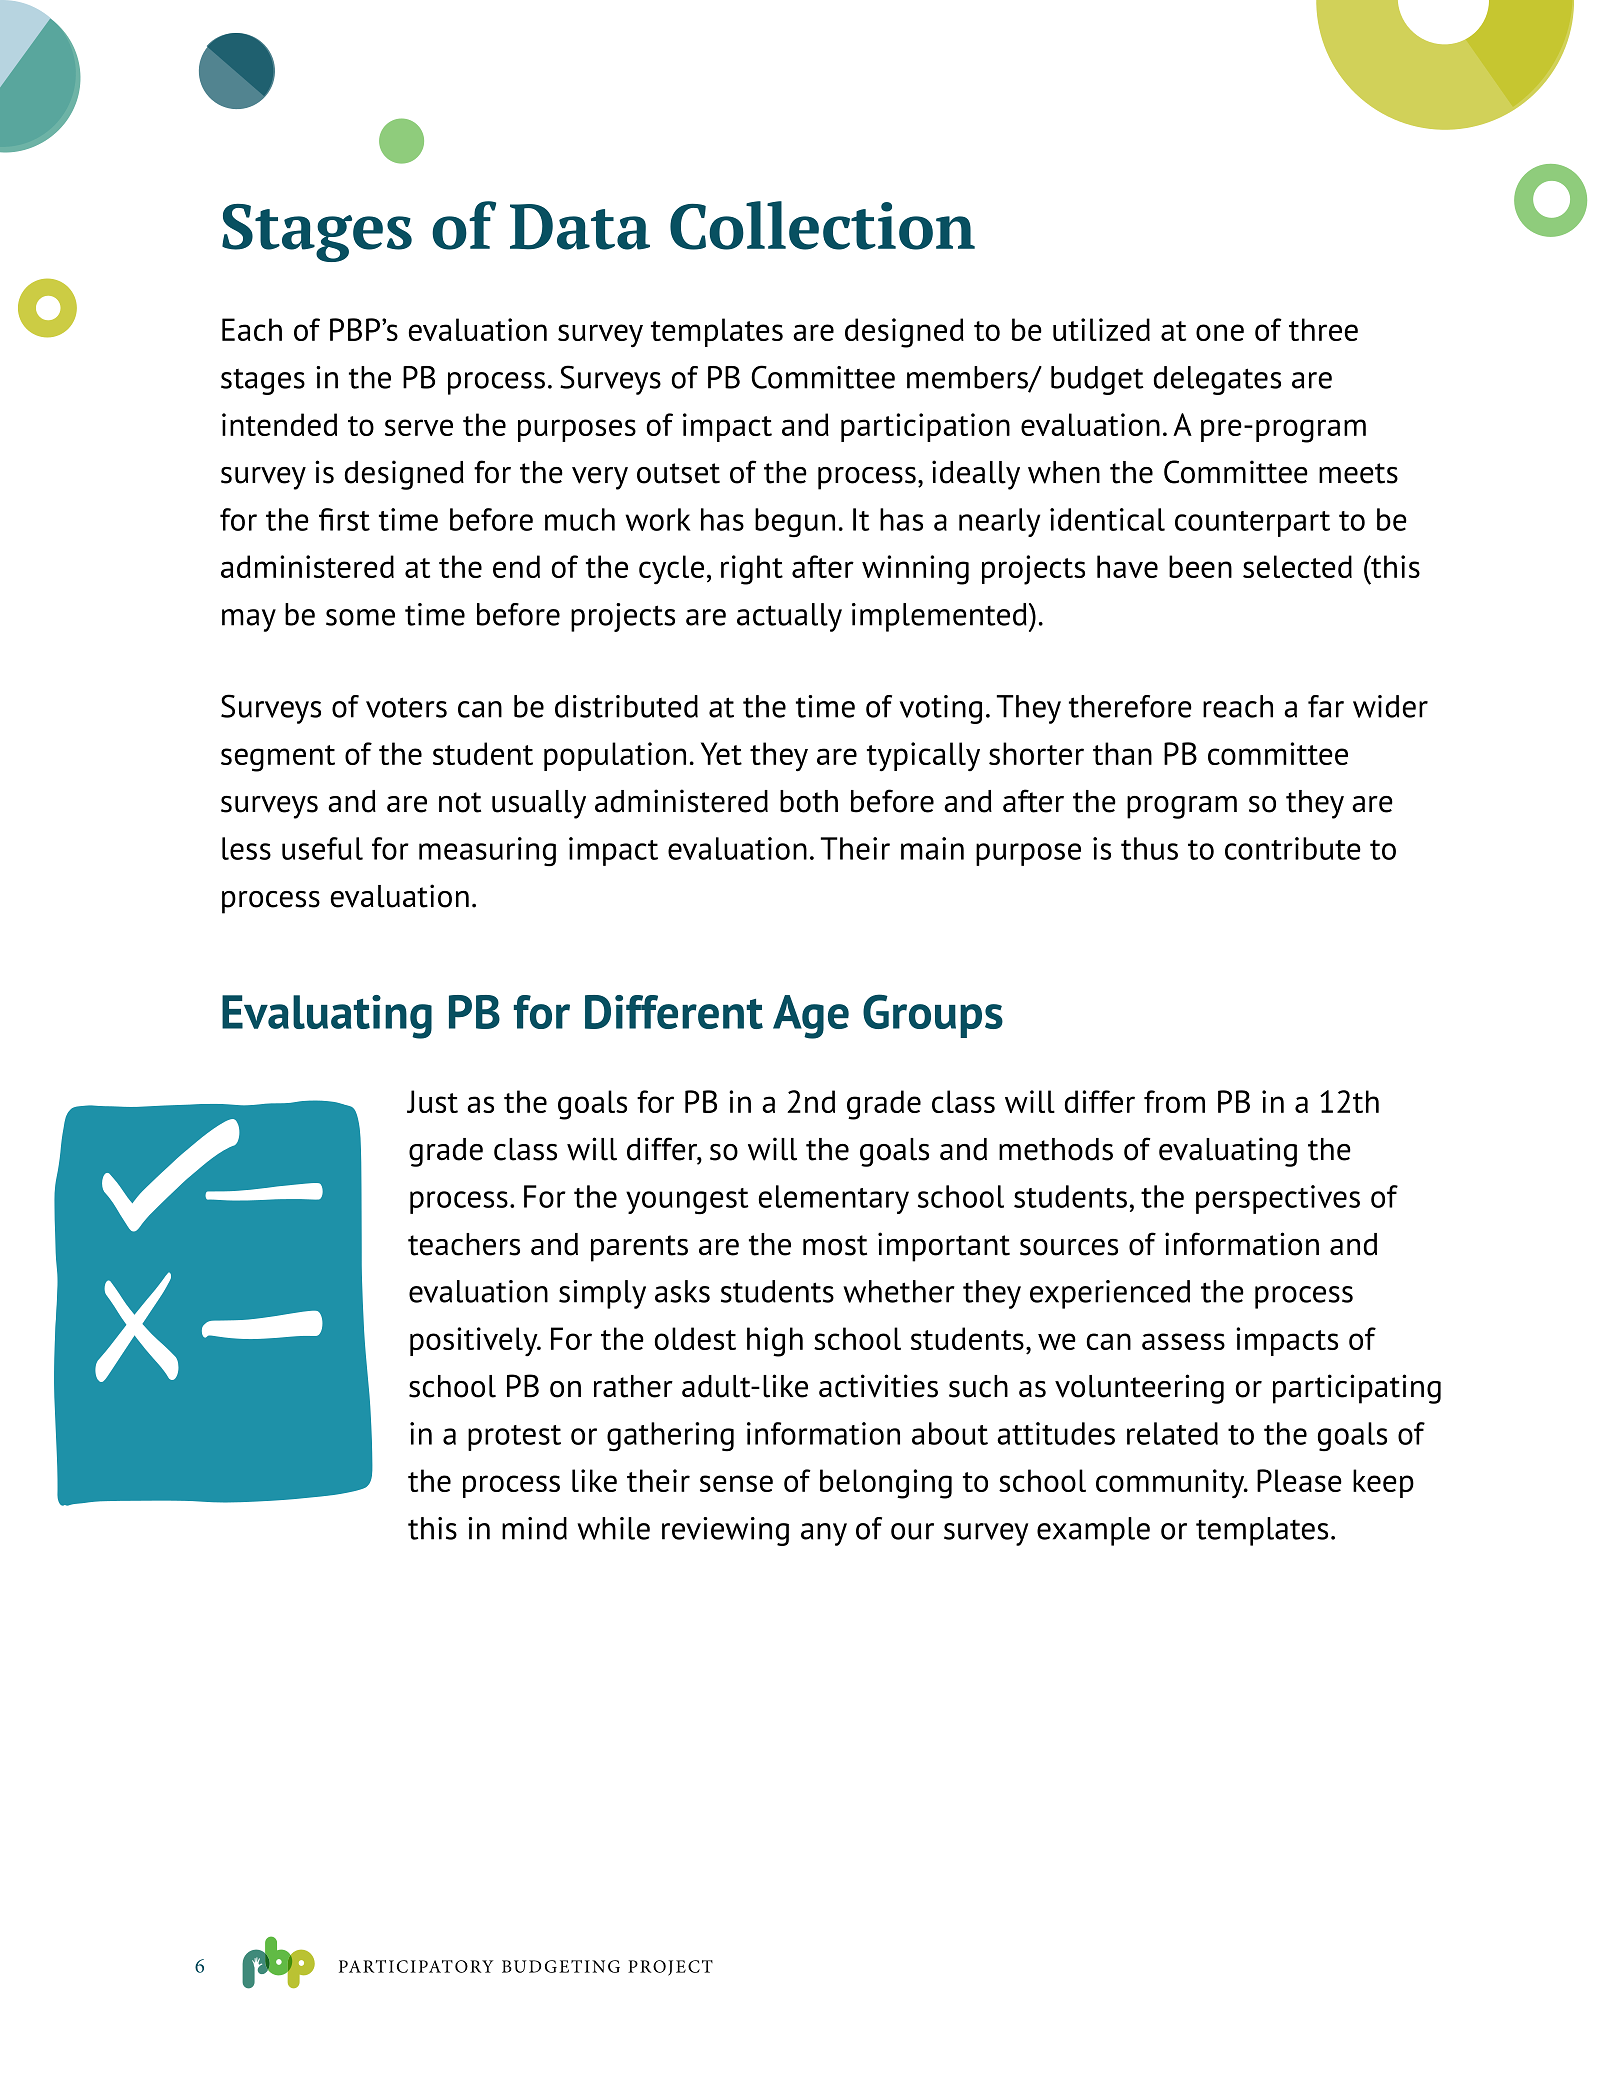  I want to click on any, so click(824, 1534).
